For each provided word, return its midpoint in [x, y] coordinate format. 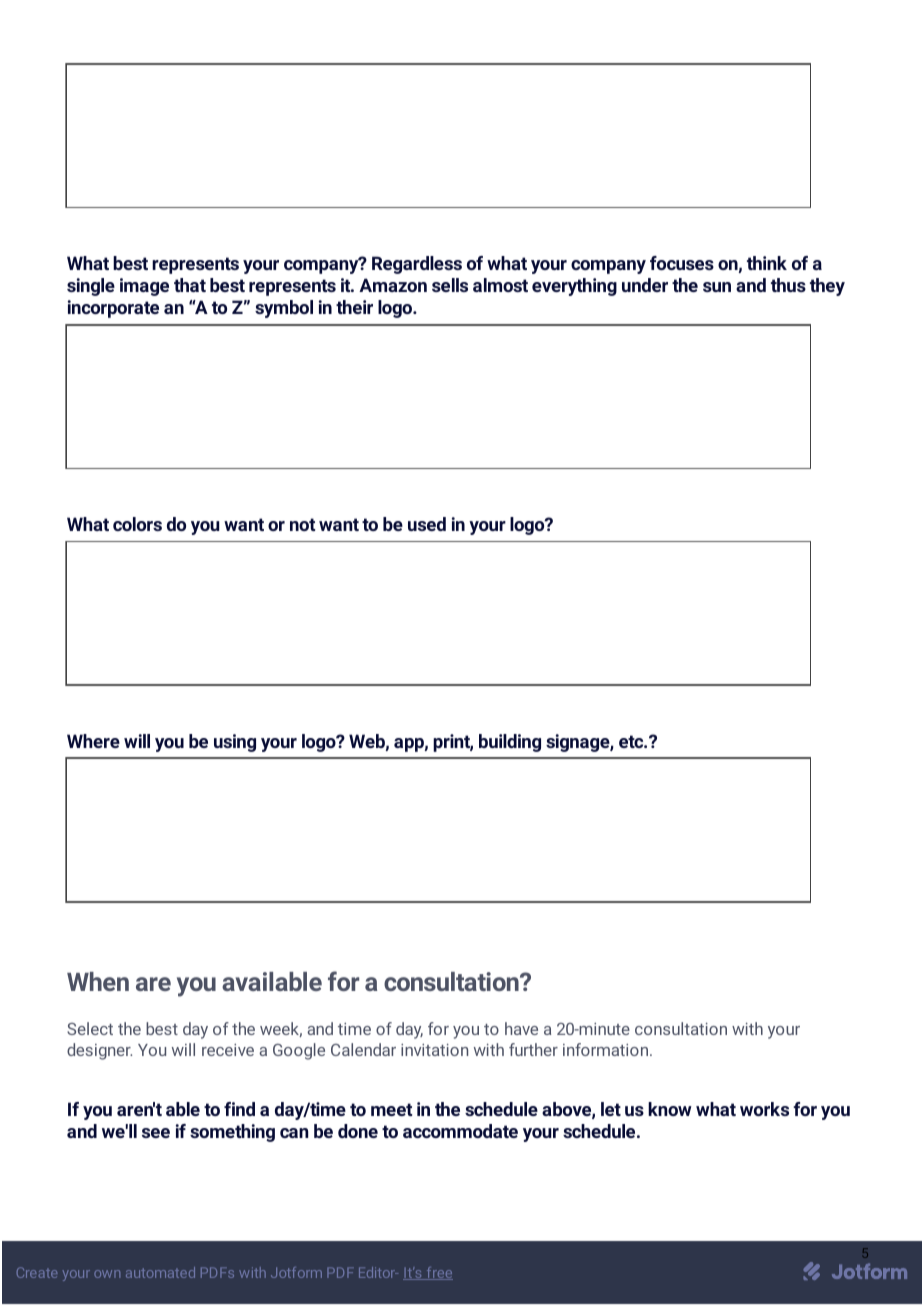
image [144, 287]
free [438, 1273]
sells [450, 285]
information [607, 1049]
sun [717, 287]
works [764, 1109]
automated [160, 1272]
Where [93, 741]
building [510, 743]
